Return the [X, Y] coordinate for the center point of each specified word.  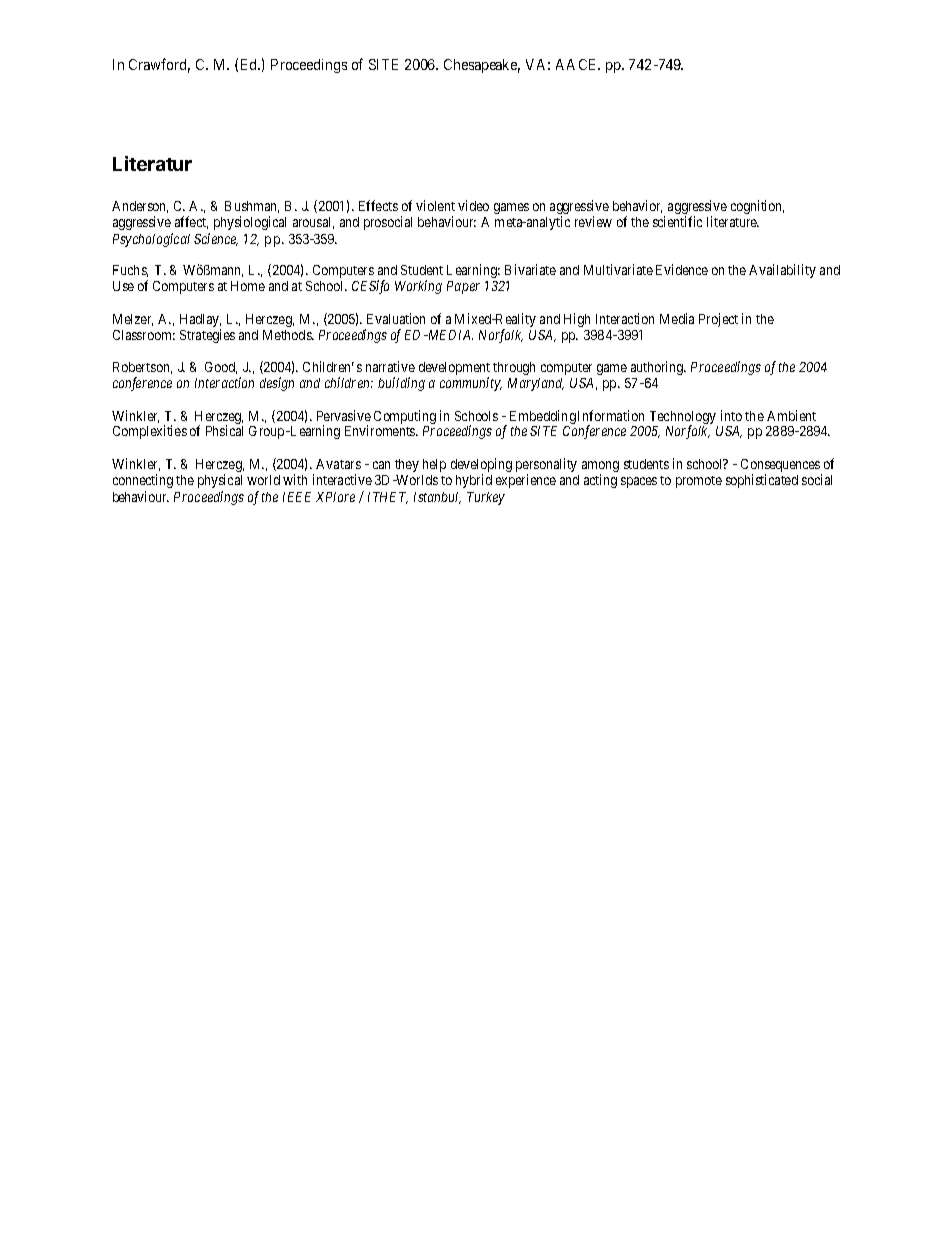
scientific [677, 221]
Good [221, 368]
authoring [658, 368]
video [473, 205]
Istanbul [437, 498]
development [454, 370]
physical [220, 481]
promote [699, 482]
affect [191, 222]
